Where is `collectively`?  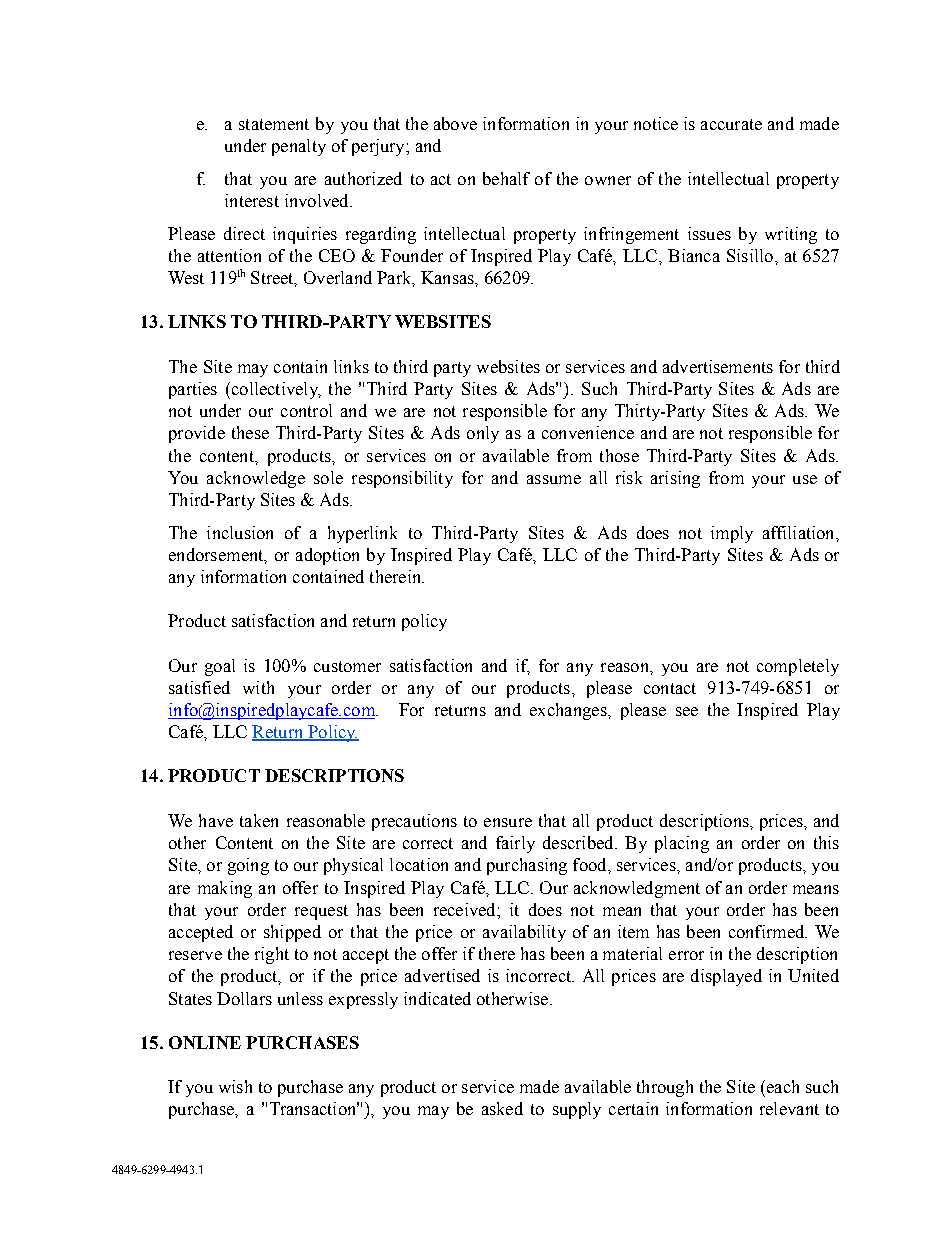 collectively is located at coordinates (274, 390).
